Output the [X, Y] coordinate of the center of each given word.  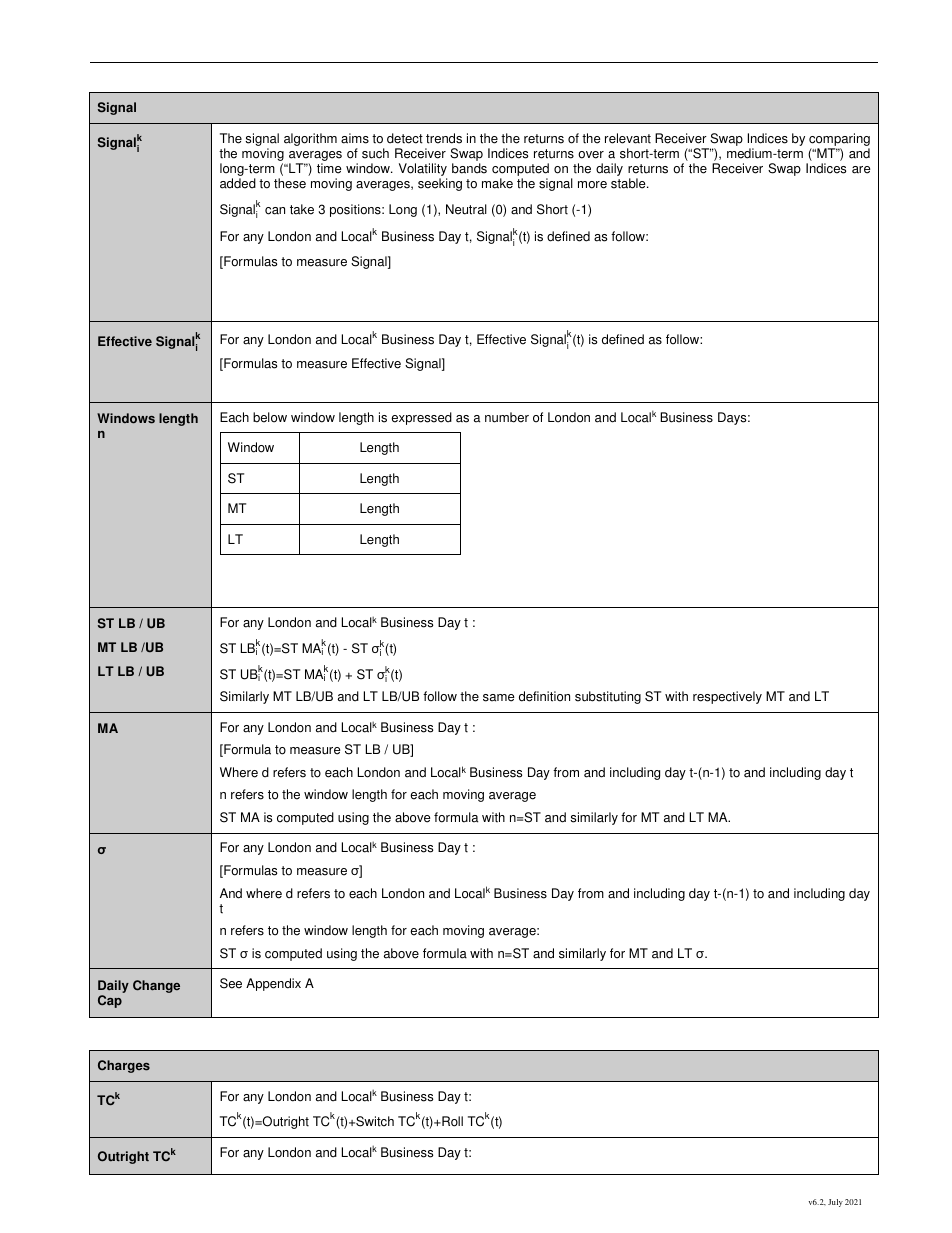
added [238, 183]
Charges [124, 1066]
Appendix [273, 984]
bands [469, 168]
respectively [727, 697]
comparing [839, 139]
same [498, 698]
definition [544, 696]
